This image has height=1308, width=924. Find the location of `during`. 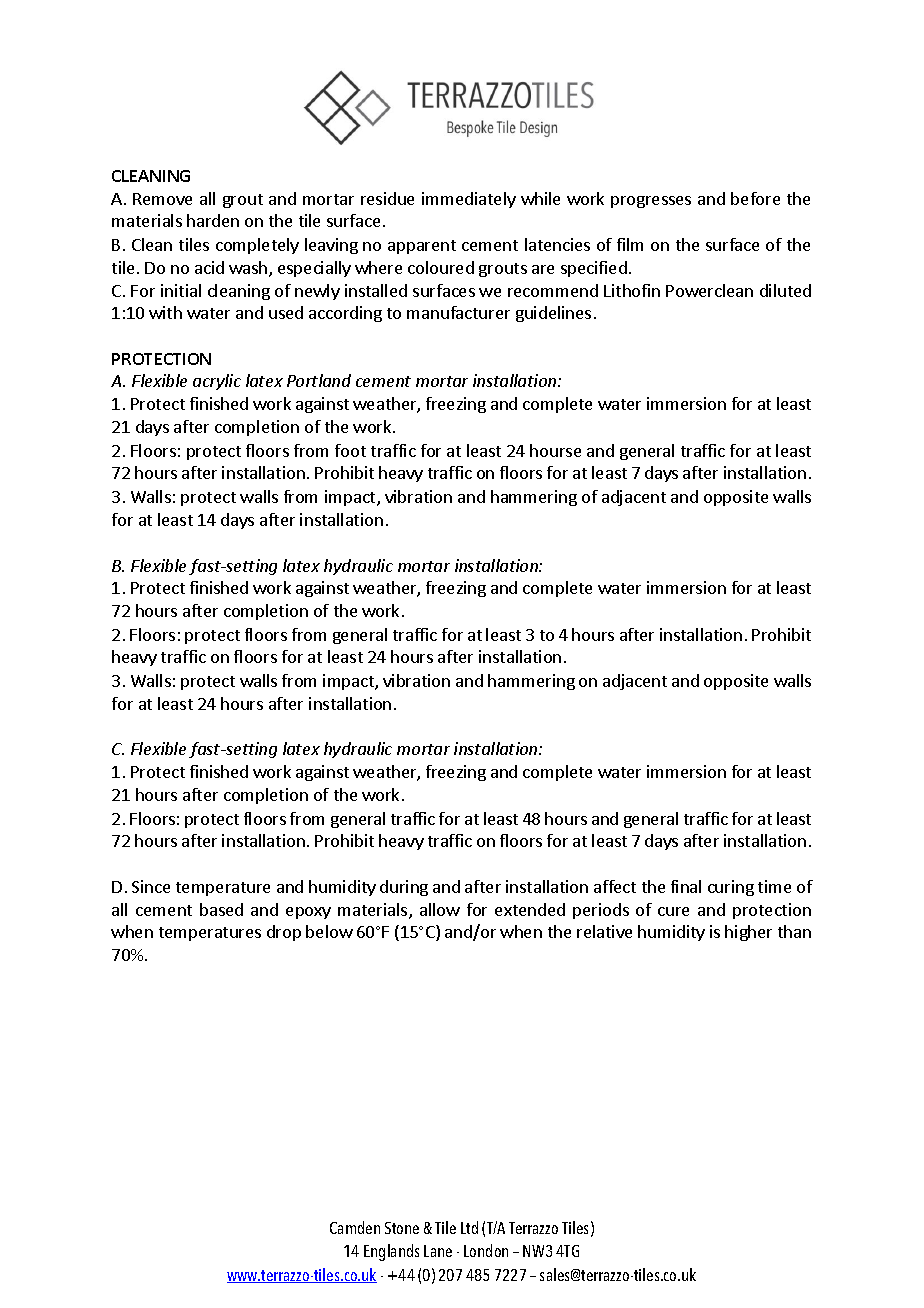

during is located at coordinates (404, 888).
